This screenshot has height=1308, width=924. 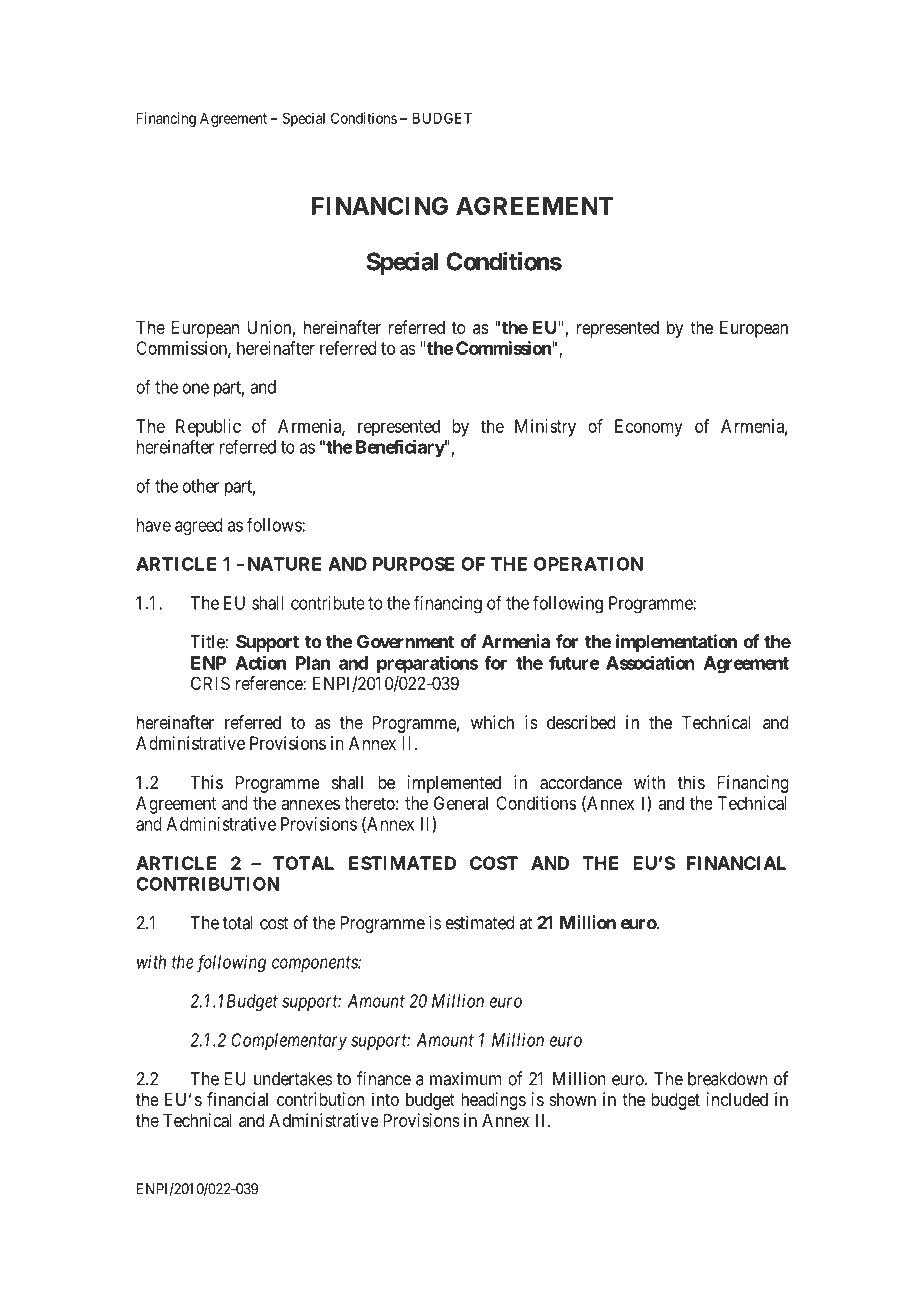 I want to click on implementation, so click(x=676, y=643).
